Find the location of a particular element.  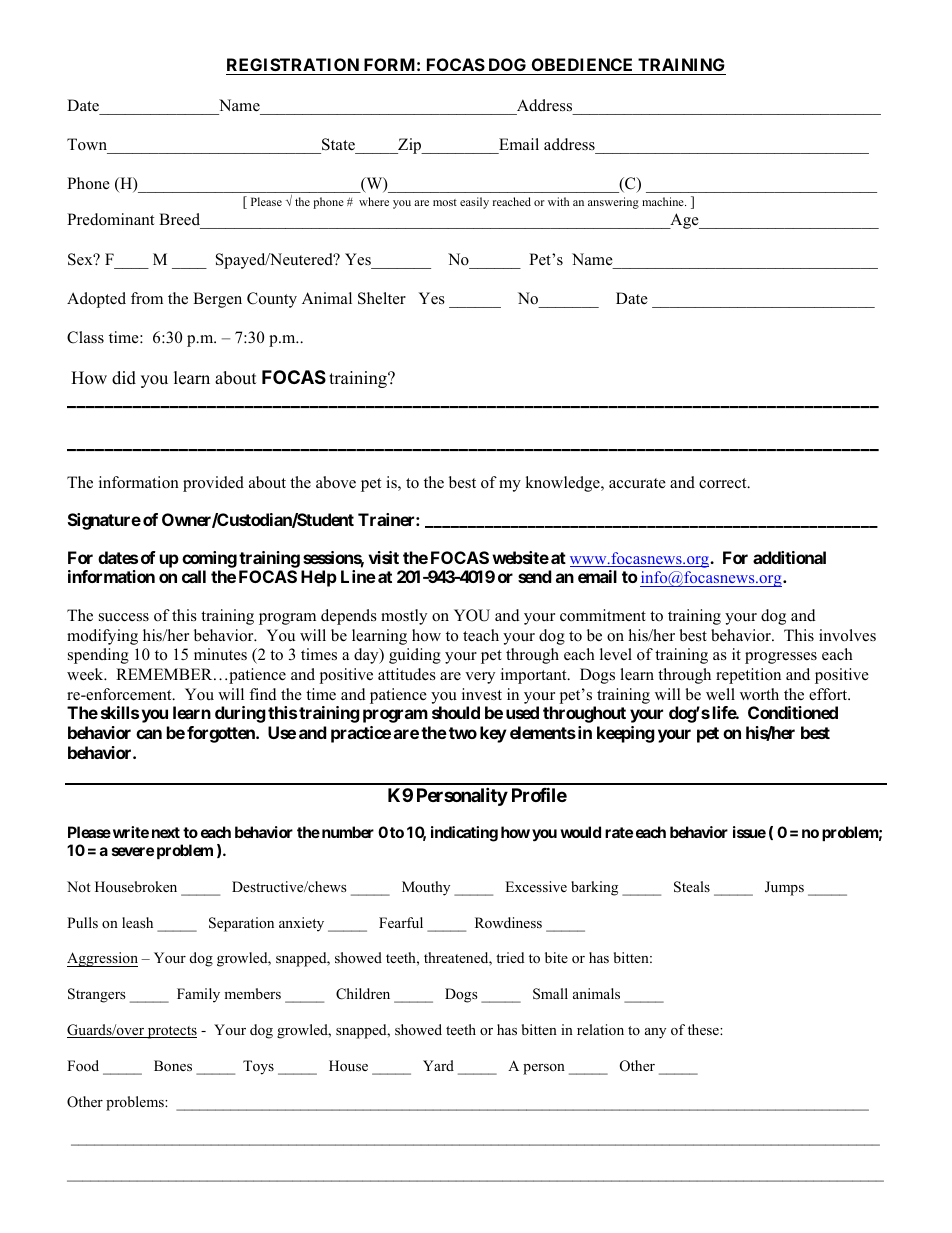

did is located at coordinates (124, 378).
